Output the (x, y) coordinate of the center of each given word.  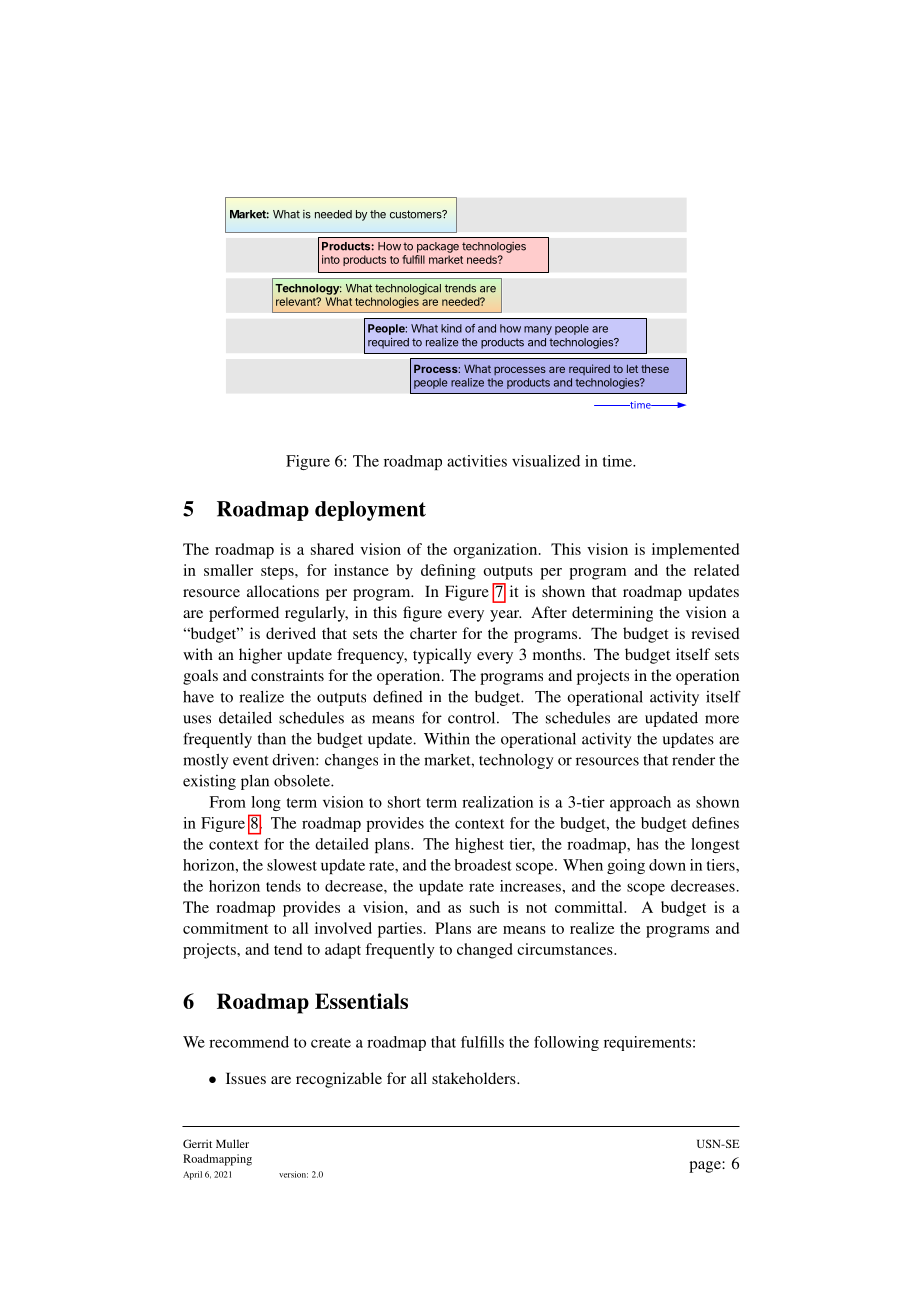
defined (398, 696)
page (706, 1167)
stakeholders (475, 1078)
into (331, 259)
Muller (232, 1143)
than (272, 739)
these (655, 368)
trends (460, 288)
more (722, 719)
